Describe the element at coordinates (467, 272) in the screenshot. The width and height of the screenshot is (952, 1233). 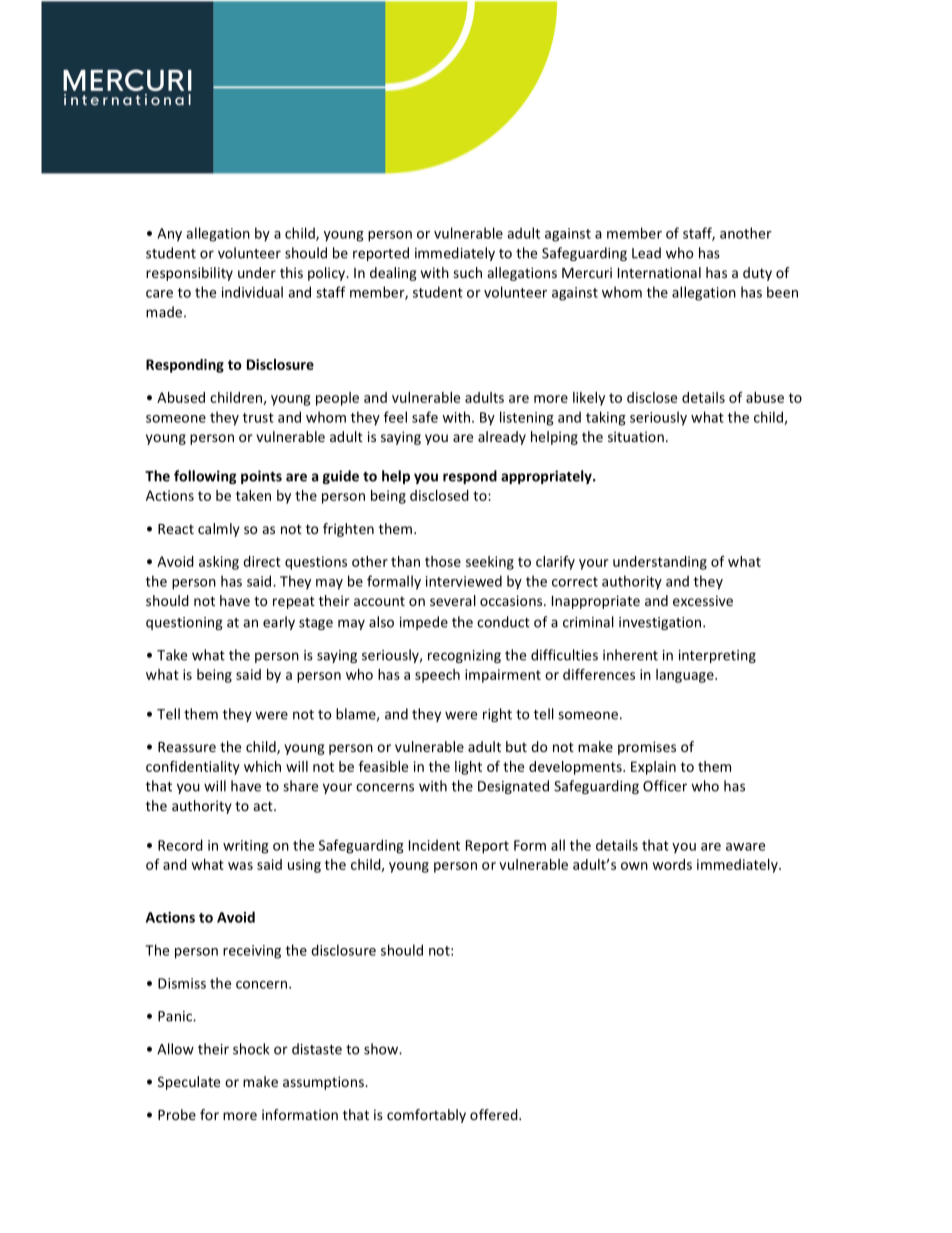
I see `such` at that location.
